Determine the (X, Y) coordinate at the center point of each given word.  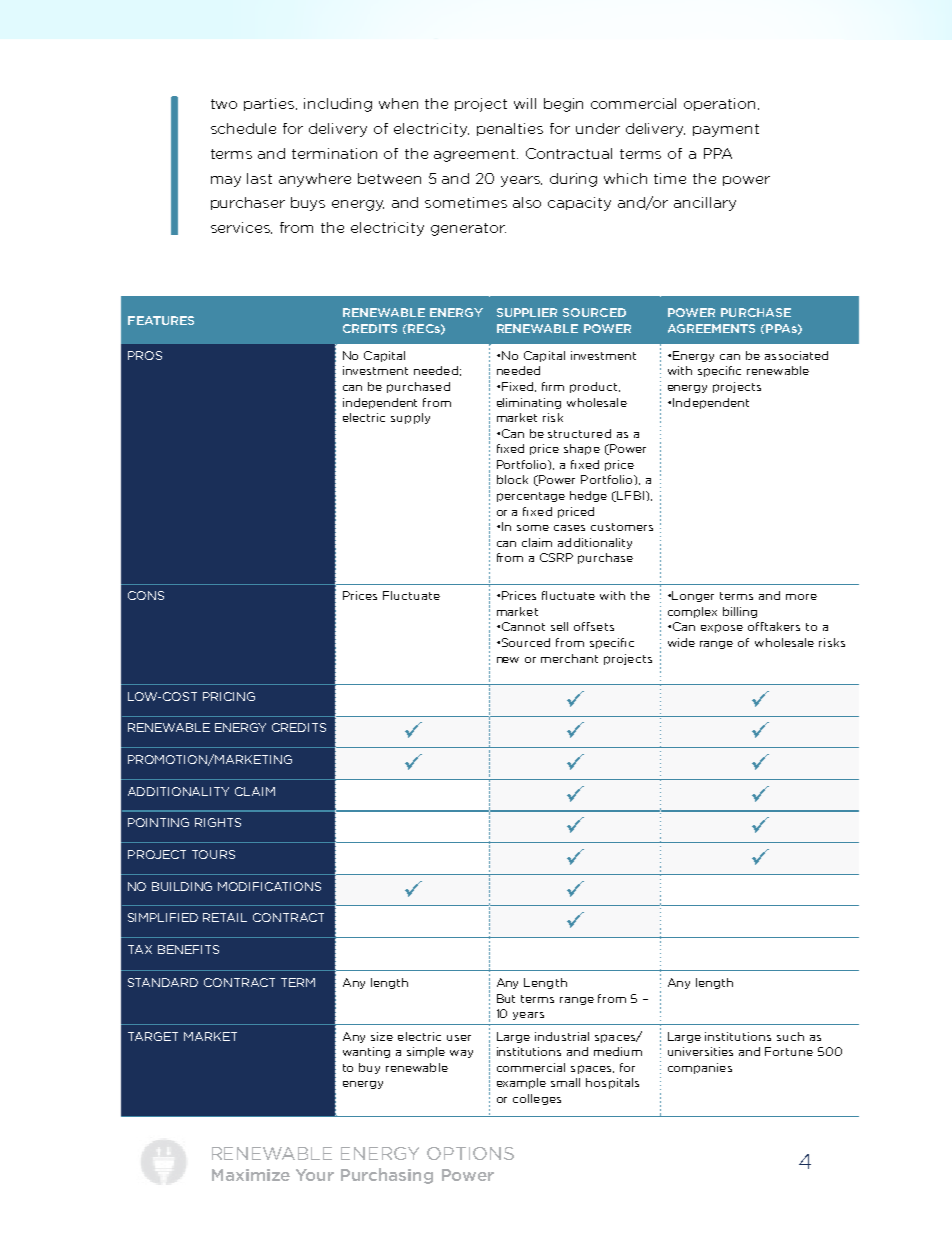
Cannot (523, 626)
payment (726, 130)
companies (700, 1068)
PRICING (229, 696)
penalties (510, 129)
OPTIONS (470, 1153)
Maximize (251, 1175)
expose (722, 628)
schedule (243, 128)
